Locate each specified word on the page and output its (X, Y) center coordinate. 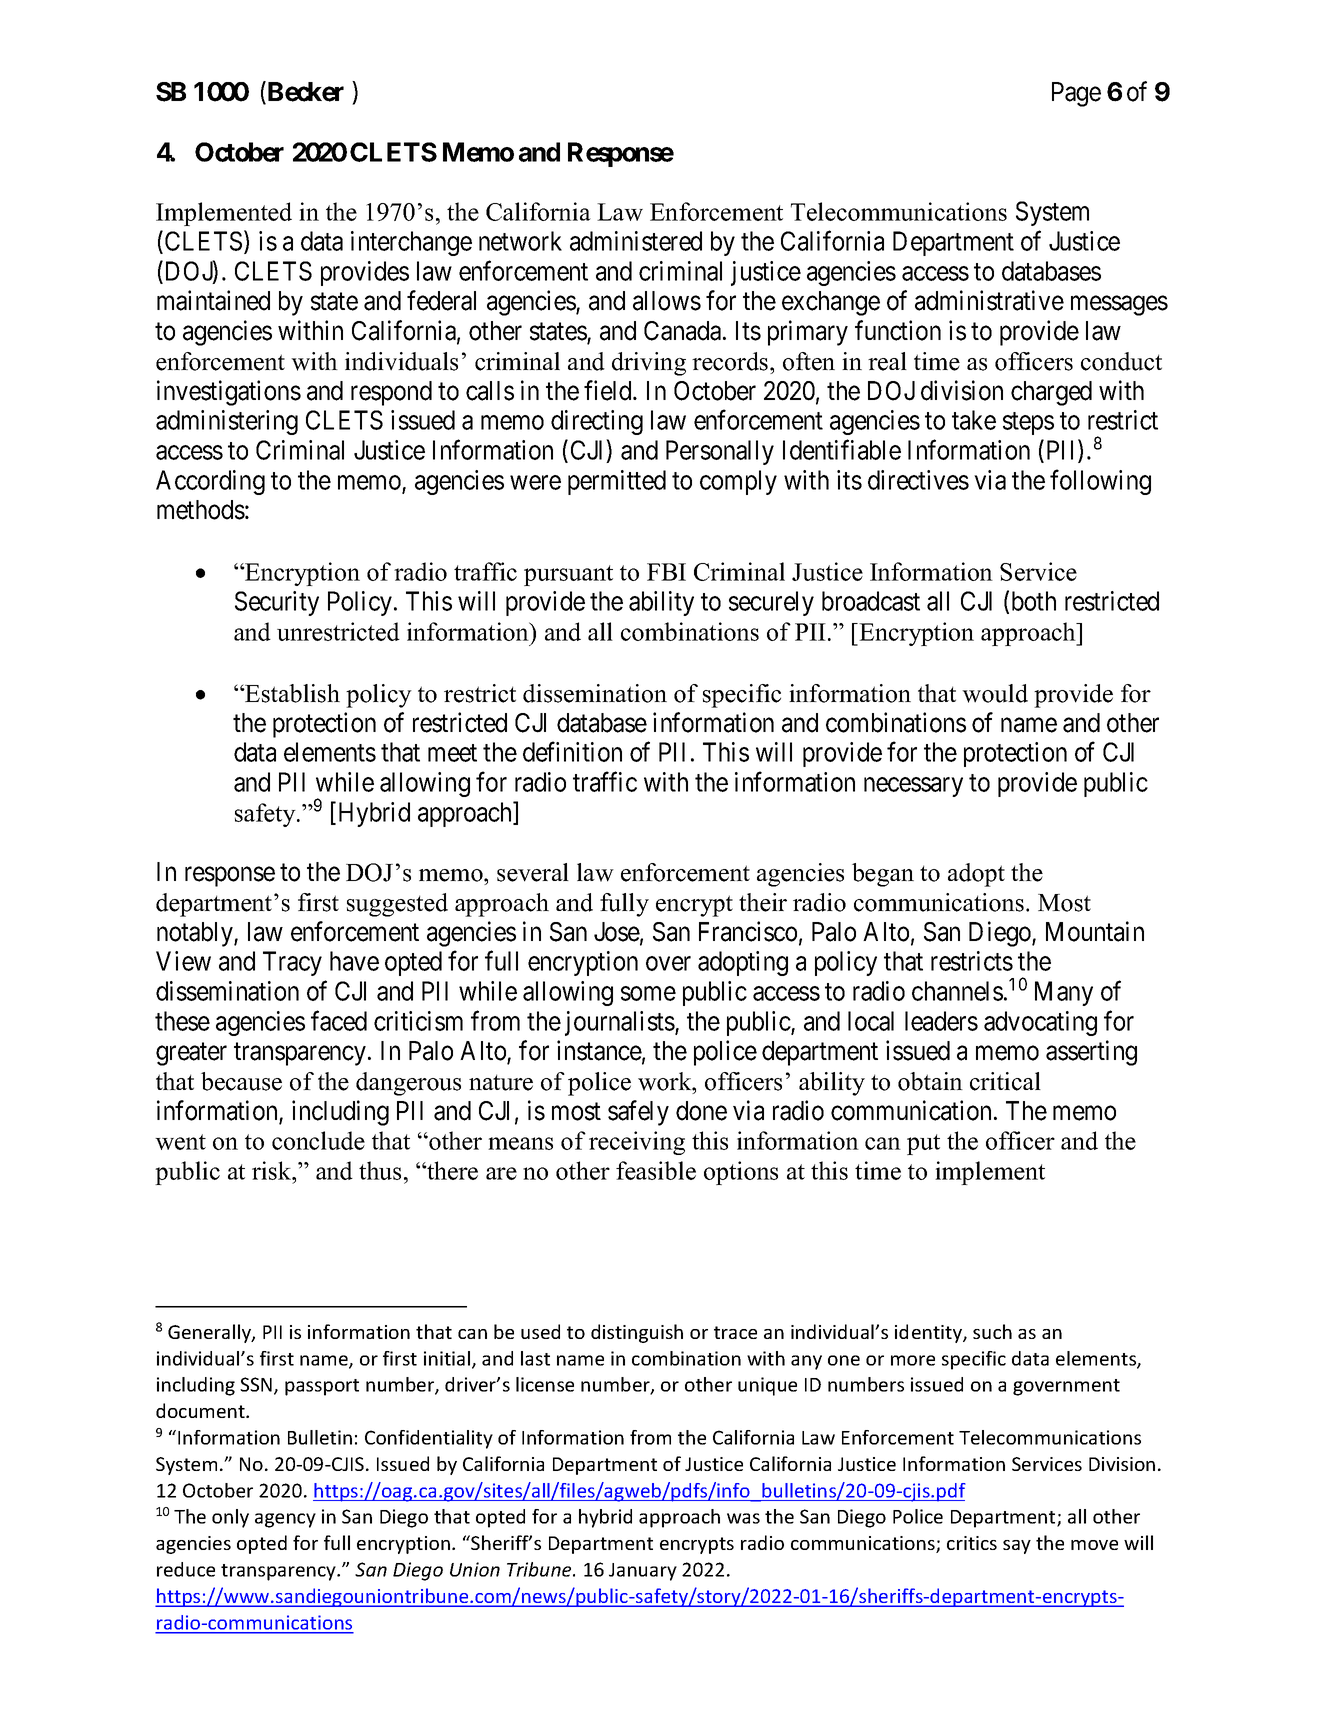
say (1017, 1547)
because (241, 1081)
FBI (666, 572)
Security (277, 603)
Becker (304, 92)
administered (636, 241)
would (995, 693)
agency (285, 1520)
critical (1005, 1081)
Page (1076, 94)
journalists (620, 1023)
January (643, 1572)
